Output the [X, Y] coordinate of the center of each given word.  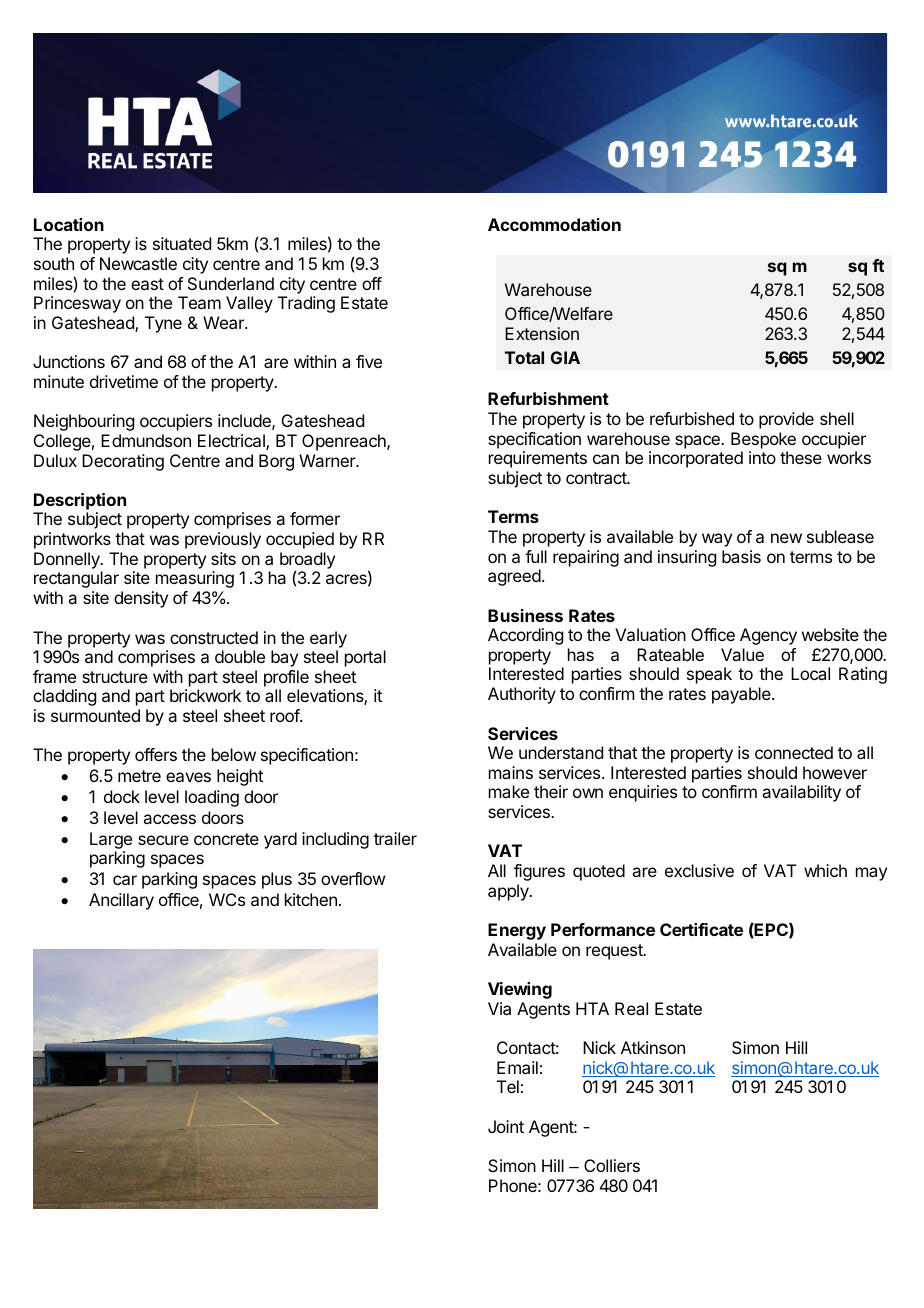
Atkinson [653, 1047]
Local [810, 673]
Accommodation [554, 224]
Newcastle [138, 263]
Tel [508, 1086]
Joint [506, 1126]
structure [115, 677]
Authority [522, 695]
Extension [542, 333]
